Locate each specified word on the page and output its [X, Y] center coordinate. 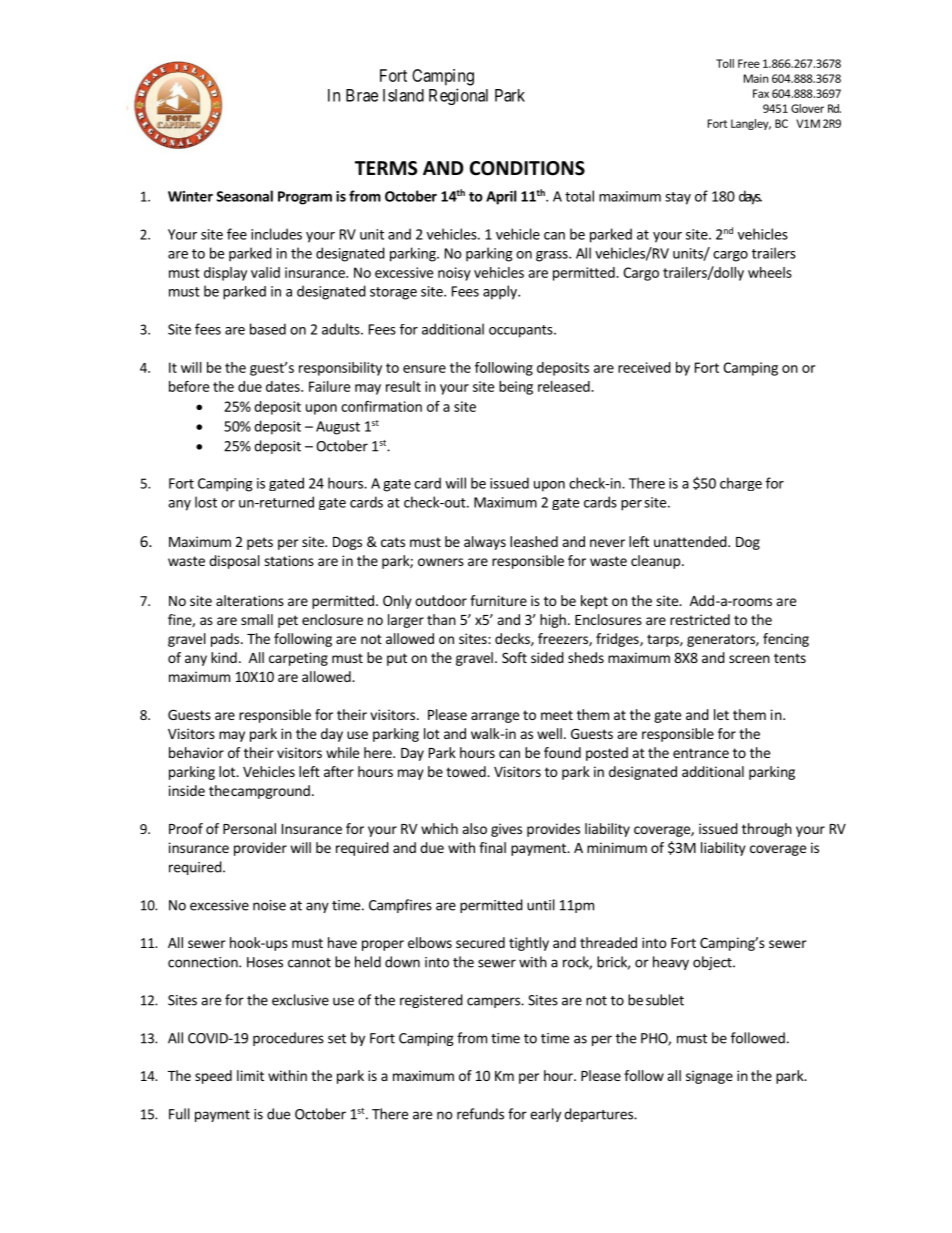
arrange [495, 717]
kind [224, 657]
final [492, 847]
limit [250, 1075]
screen [749, 659]
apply [501, 292]
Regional [458, 96]
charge [741, 484]
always [485, 543]
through [767, 830]
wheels [770, 272]
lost [206, 502]
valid [265, 272]
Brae [362, 95]
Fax [761, 93]
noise [269, 905]
